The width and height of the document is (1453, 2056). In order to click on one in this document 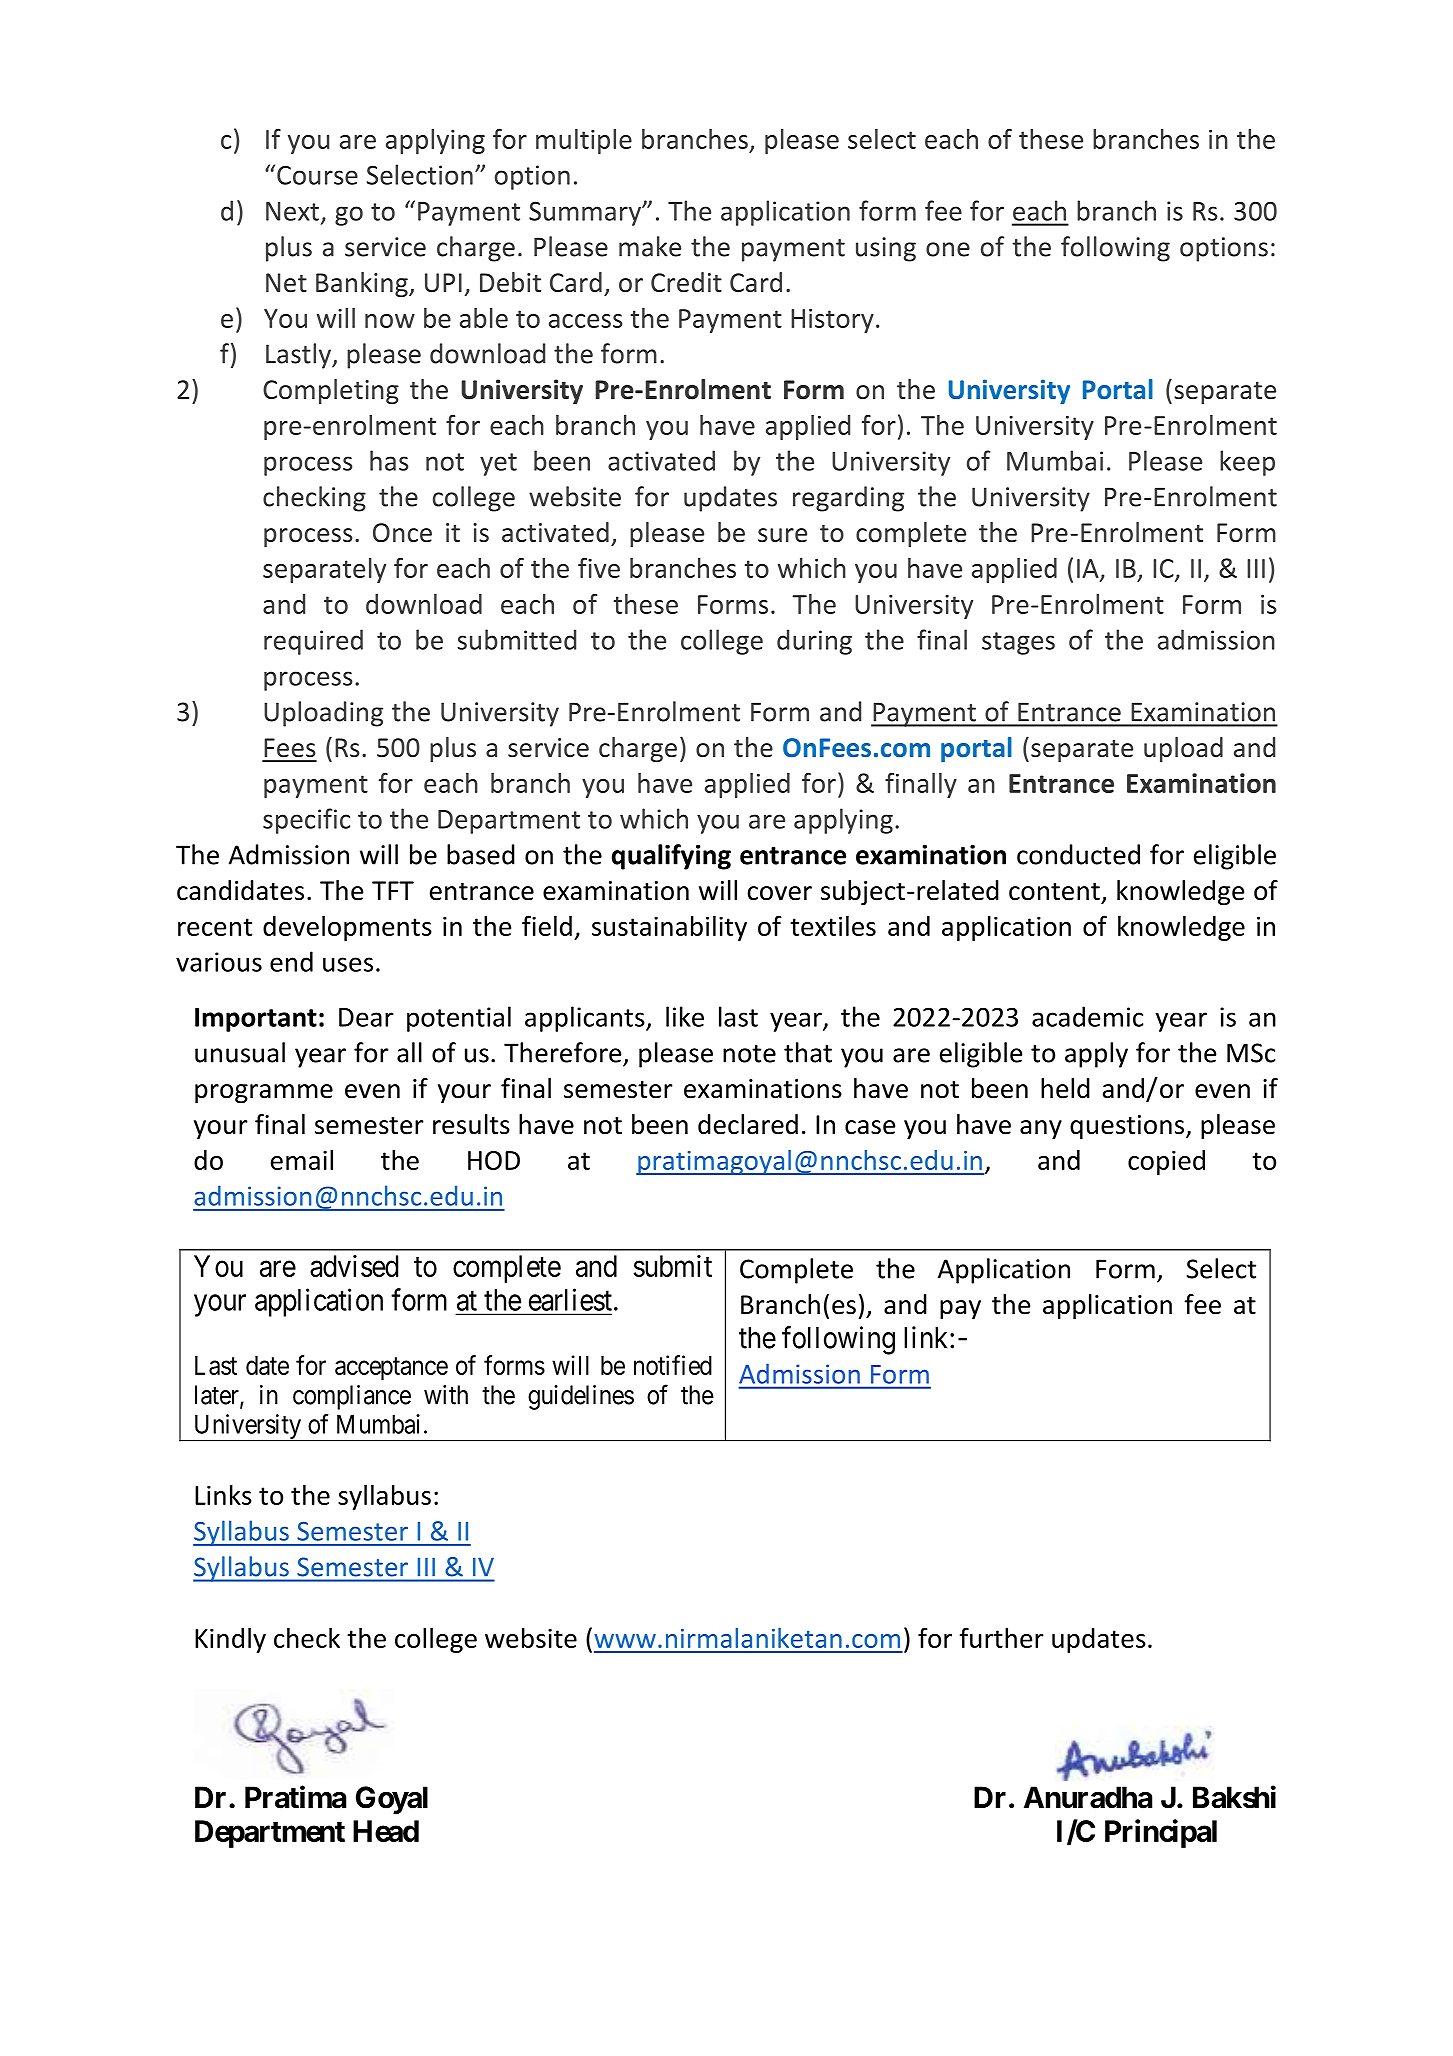, I will do `click(948, 249)`.
